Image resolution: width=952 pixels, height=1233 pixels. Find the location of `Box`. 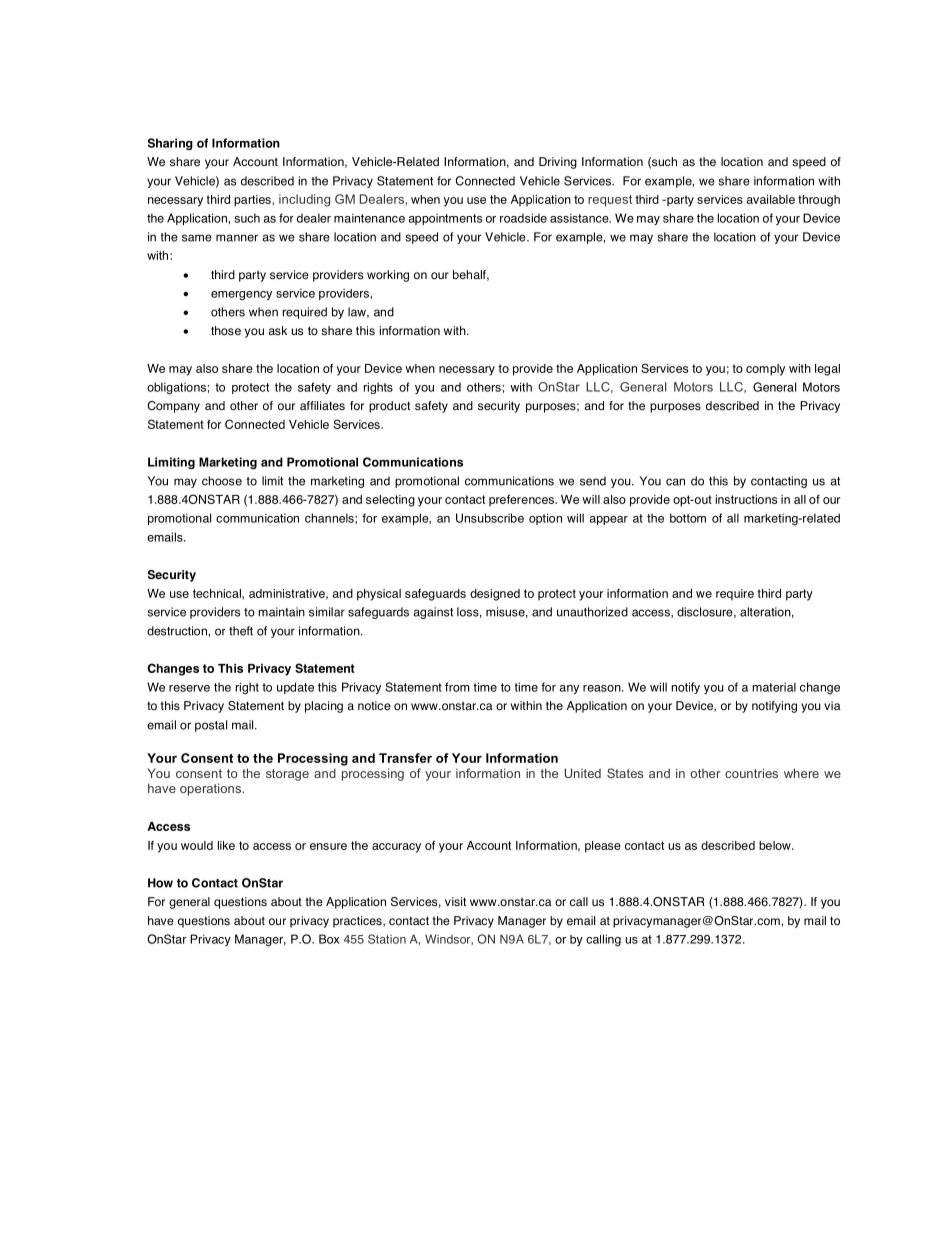

Box is located at coordinates (329, 939).
